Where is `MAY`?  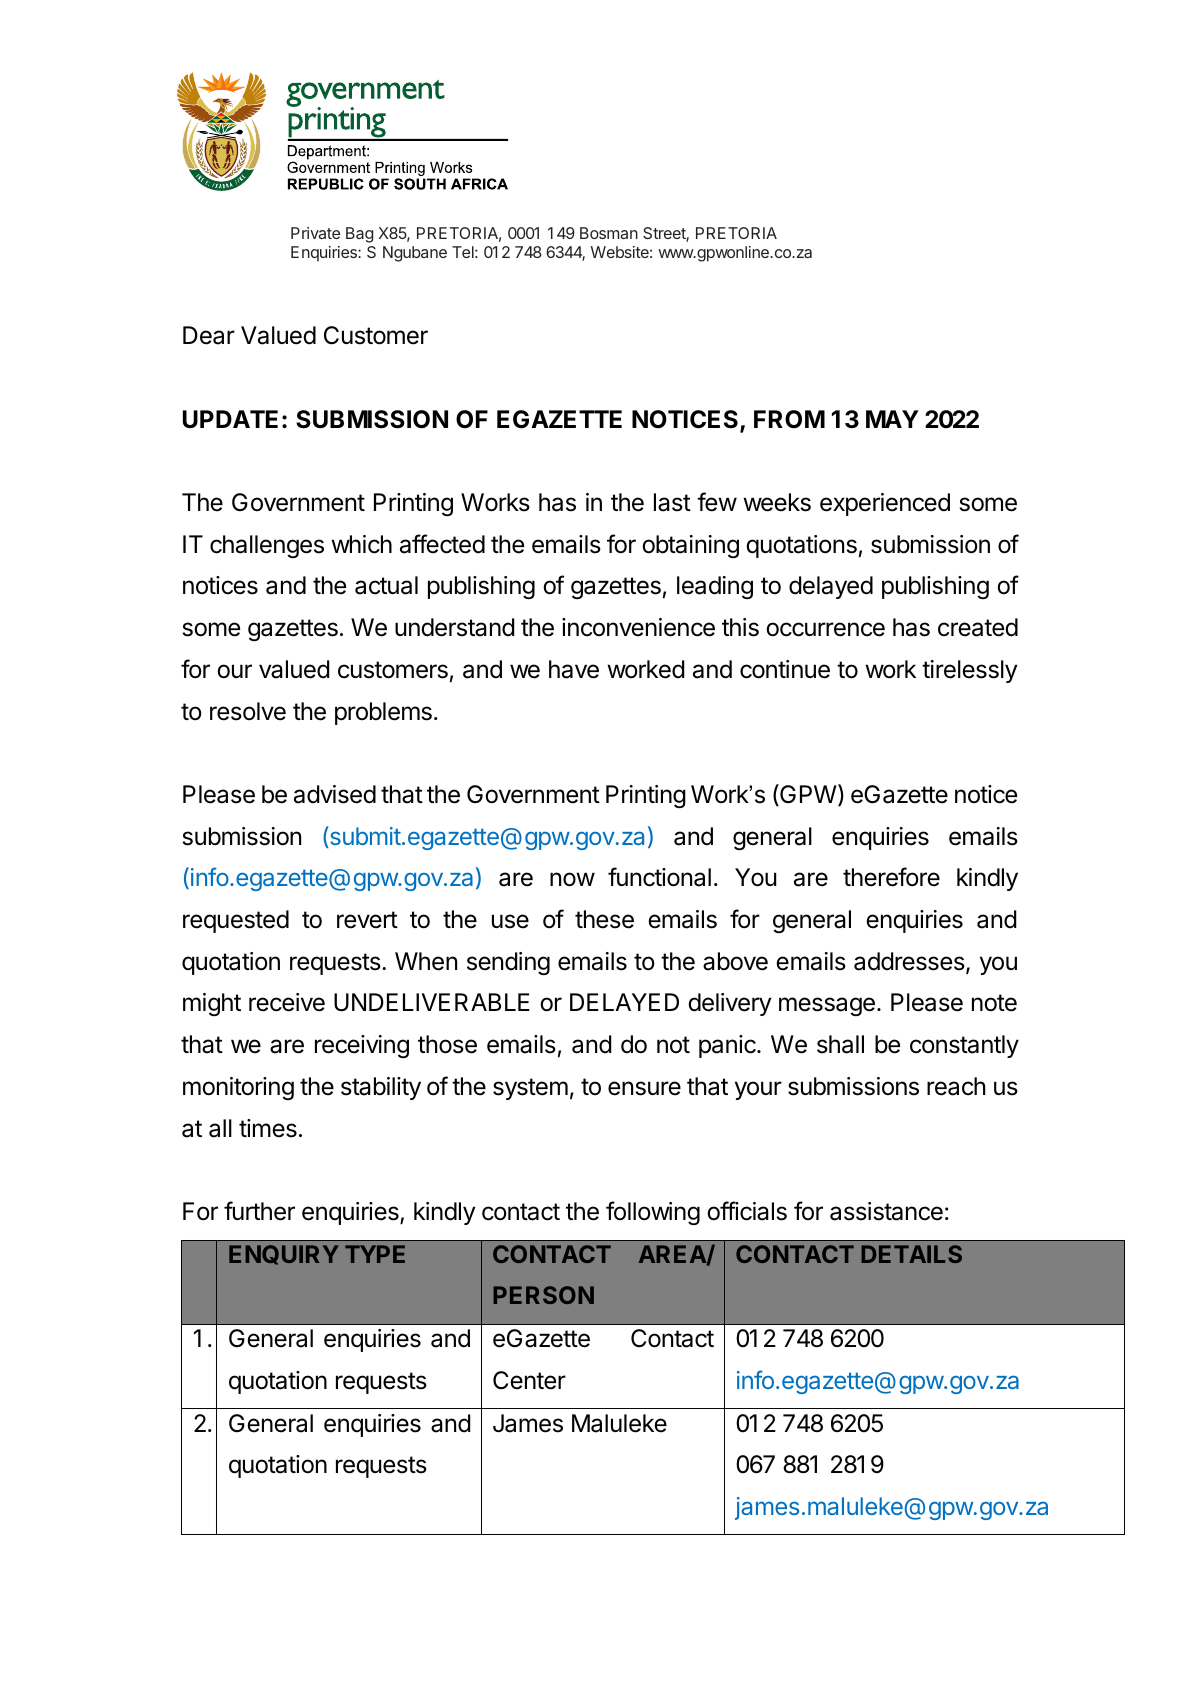 MAY is located at coordinates (892, 419).
